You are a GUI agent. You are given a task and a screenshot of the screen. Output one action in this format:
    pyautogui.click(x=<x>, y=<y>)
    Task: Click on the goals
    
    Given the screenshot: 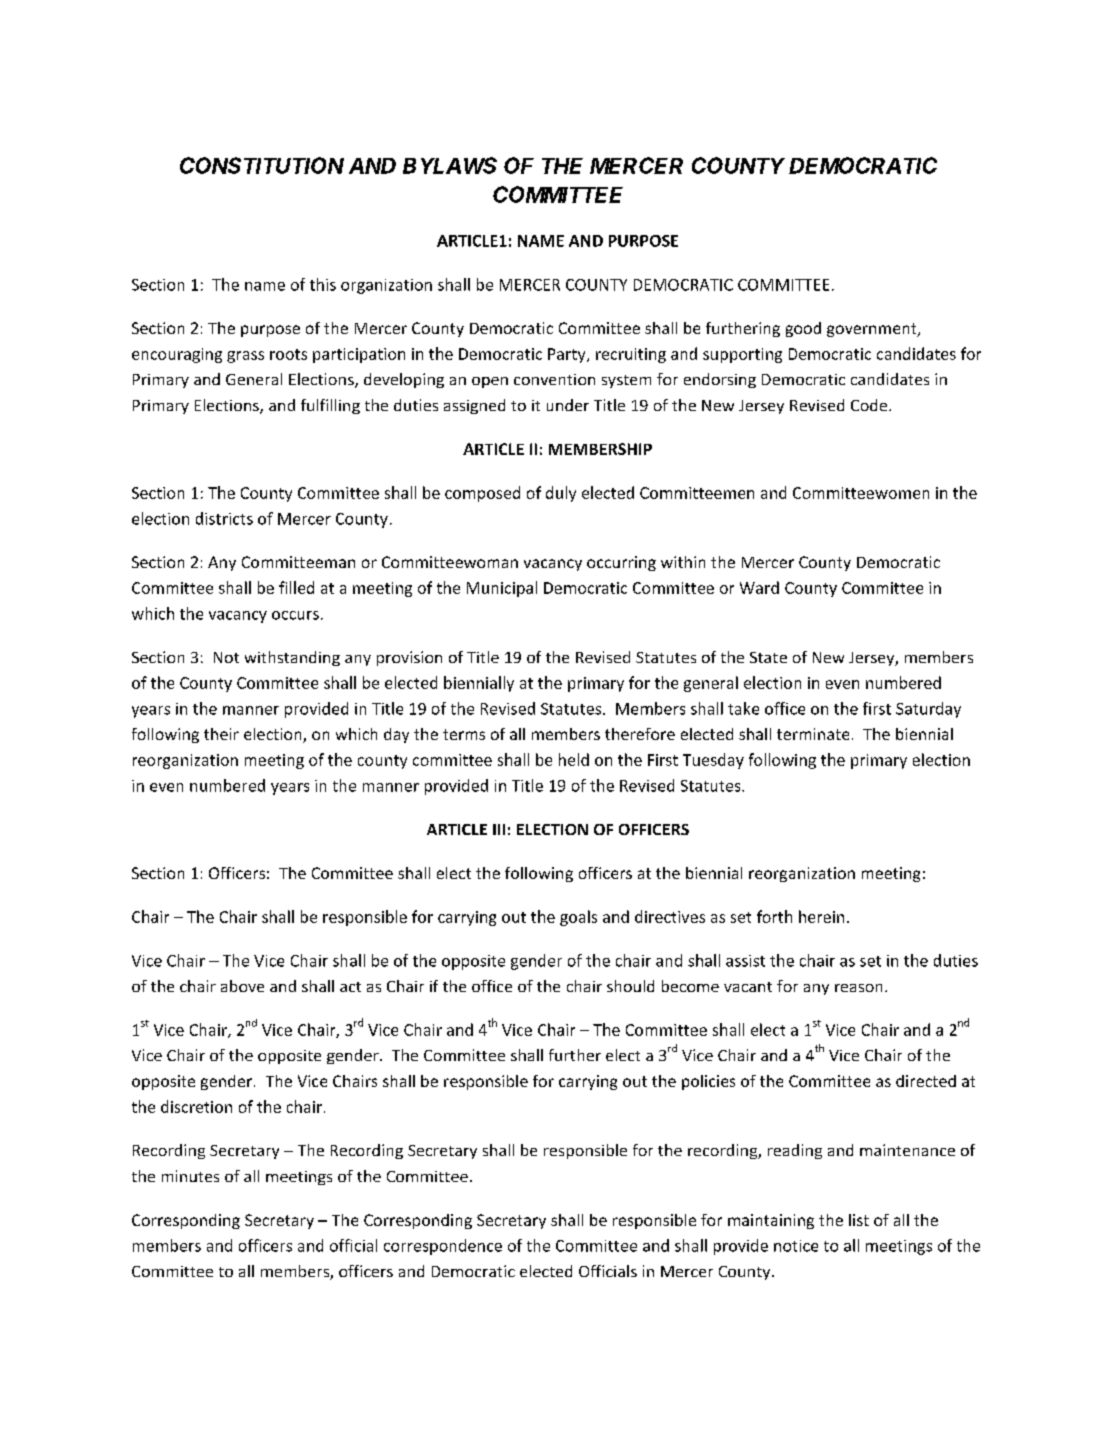 What is the action you would take?
    pyautogui.click(x=578, y=918)
